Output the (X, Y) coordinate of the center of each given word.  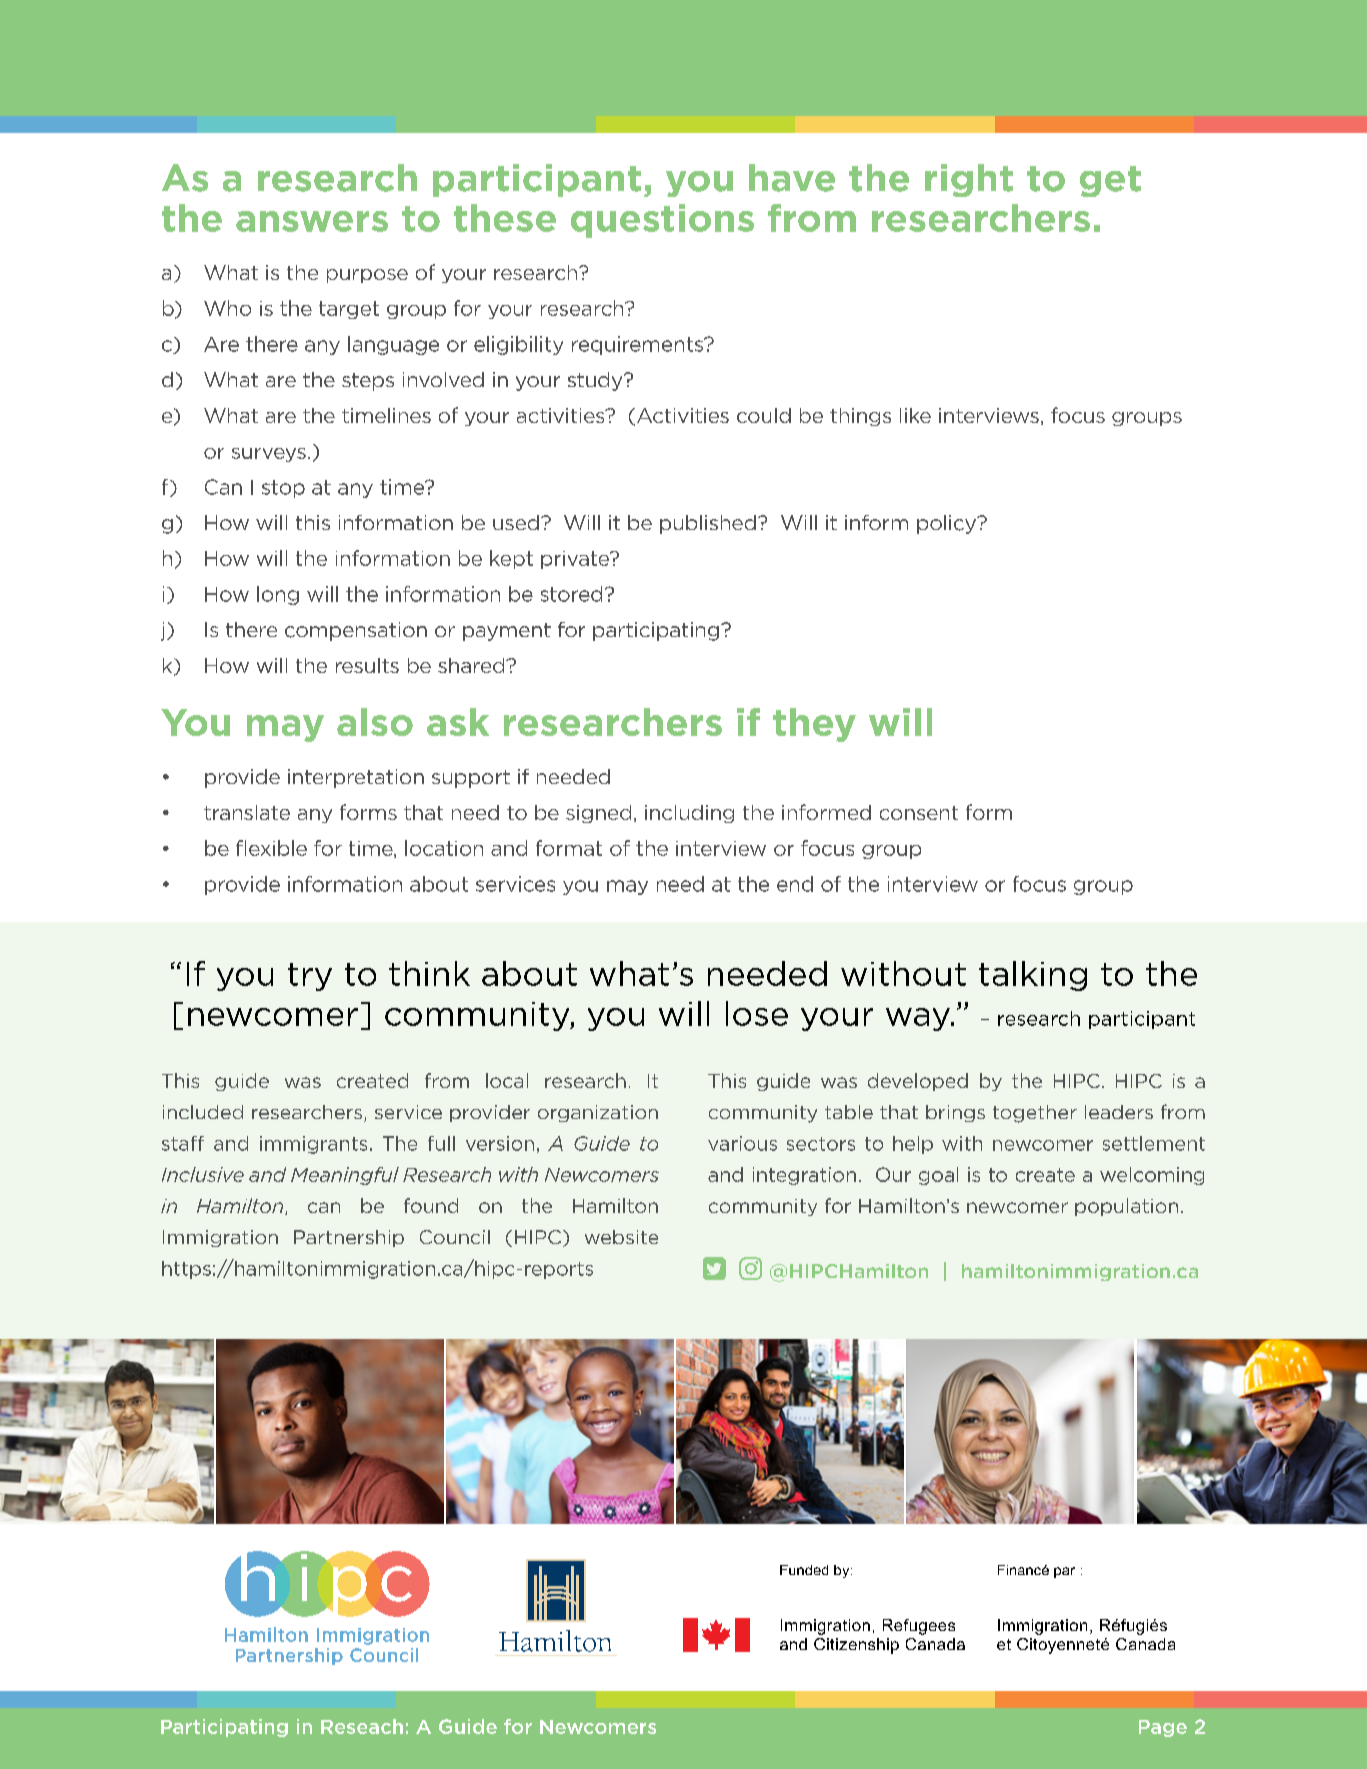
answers (312, 221)
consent (919, 813)
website (621, 1237)
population (1126, 1207)
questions (662, 221)
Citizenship (856, 1646)
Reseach (362, 1726)
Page (1163, 1728)
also (375, 722)
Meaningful (345, 1176)
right (969, 180)
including (689, 814)
